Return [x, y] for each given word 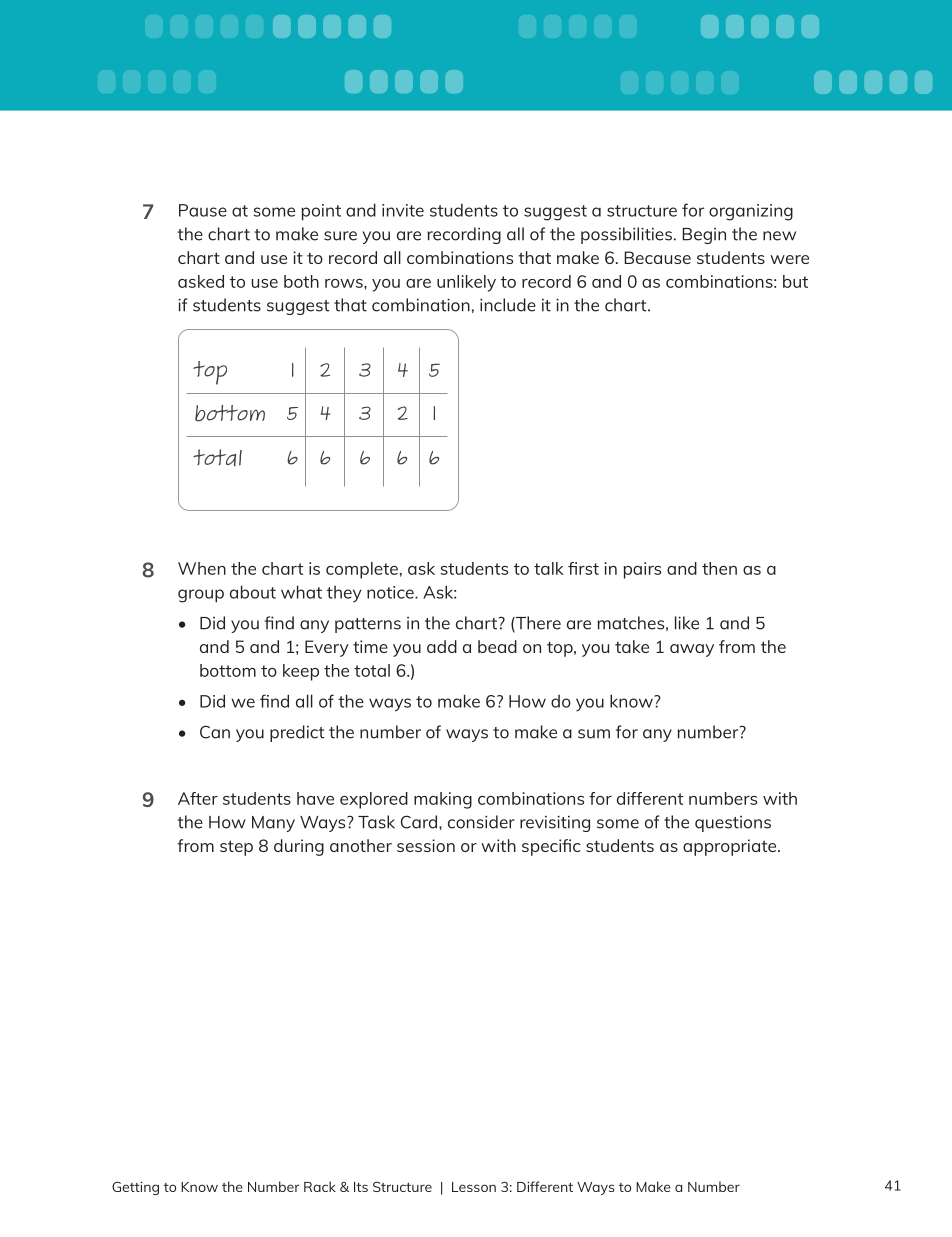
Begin [704, 236]
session [426, 845]
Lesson [474, 1187]
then [719, 568]
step [236, 848]
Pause [203, 210]
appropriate [731, 847]
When [202, 568]
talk [549, 568]
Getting [135, 1188]
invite [403, 210]
